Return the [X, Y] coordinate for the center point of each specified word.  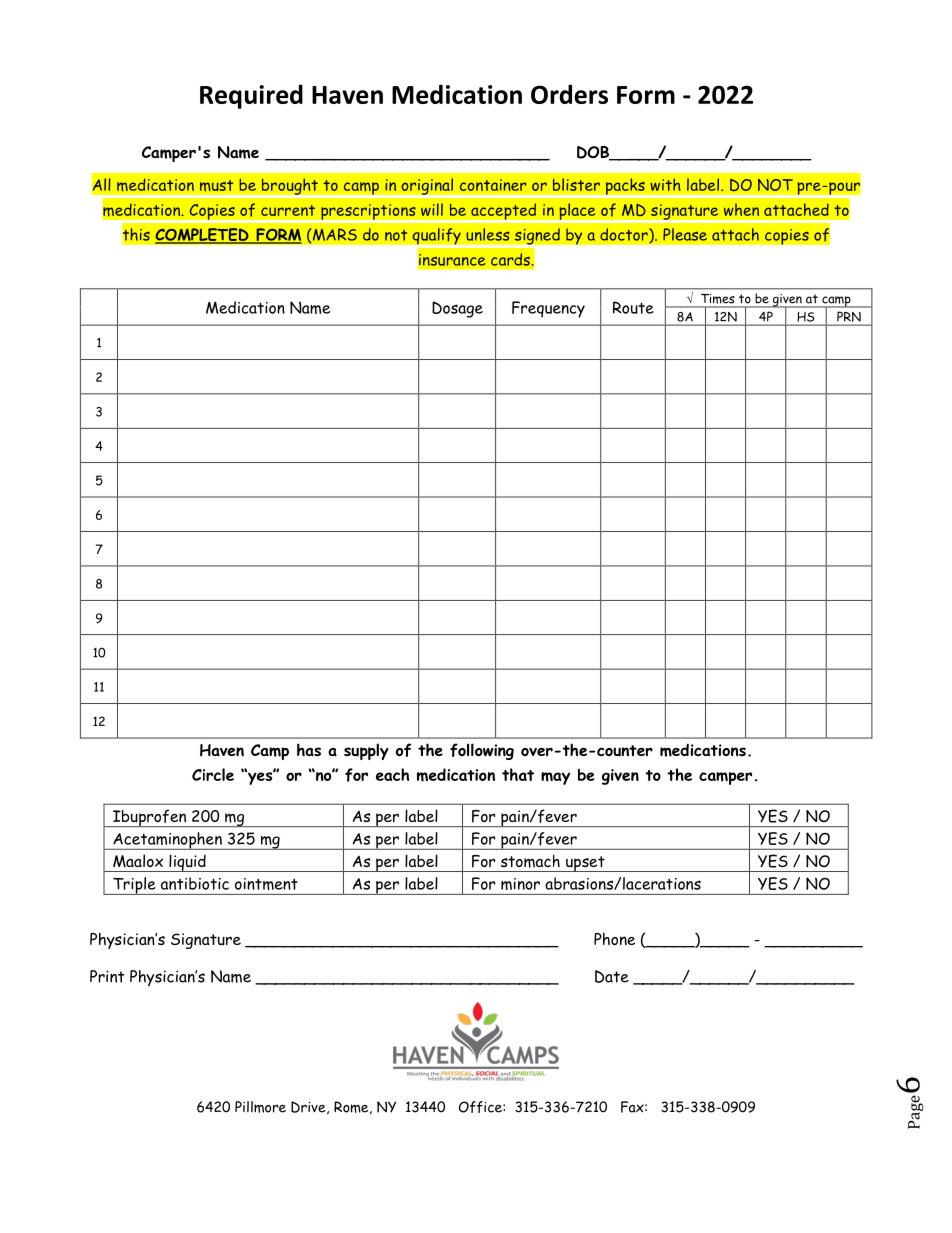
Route [633, 307]
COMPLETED [203, 235]
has [309, 749]
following [482, 751]
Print [107, 976]
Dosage [457, 309]
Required [251, 96]
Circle [213, 774]
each [392, 774]
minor [520, 884]
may [555, 778]
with [665, 184]
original [427, 187]
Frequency [548, 309]
